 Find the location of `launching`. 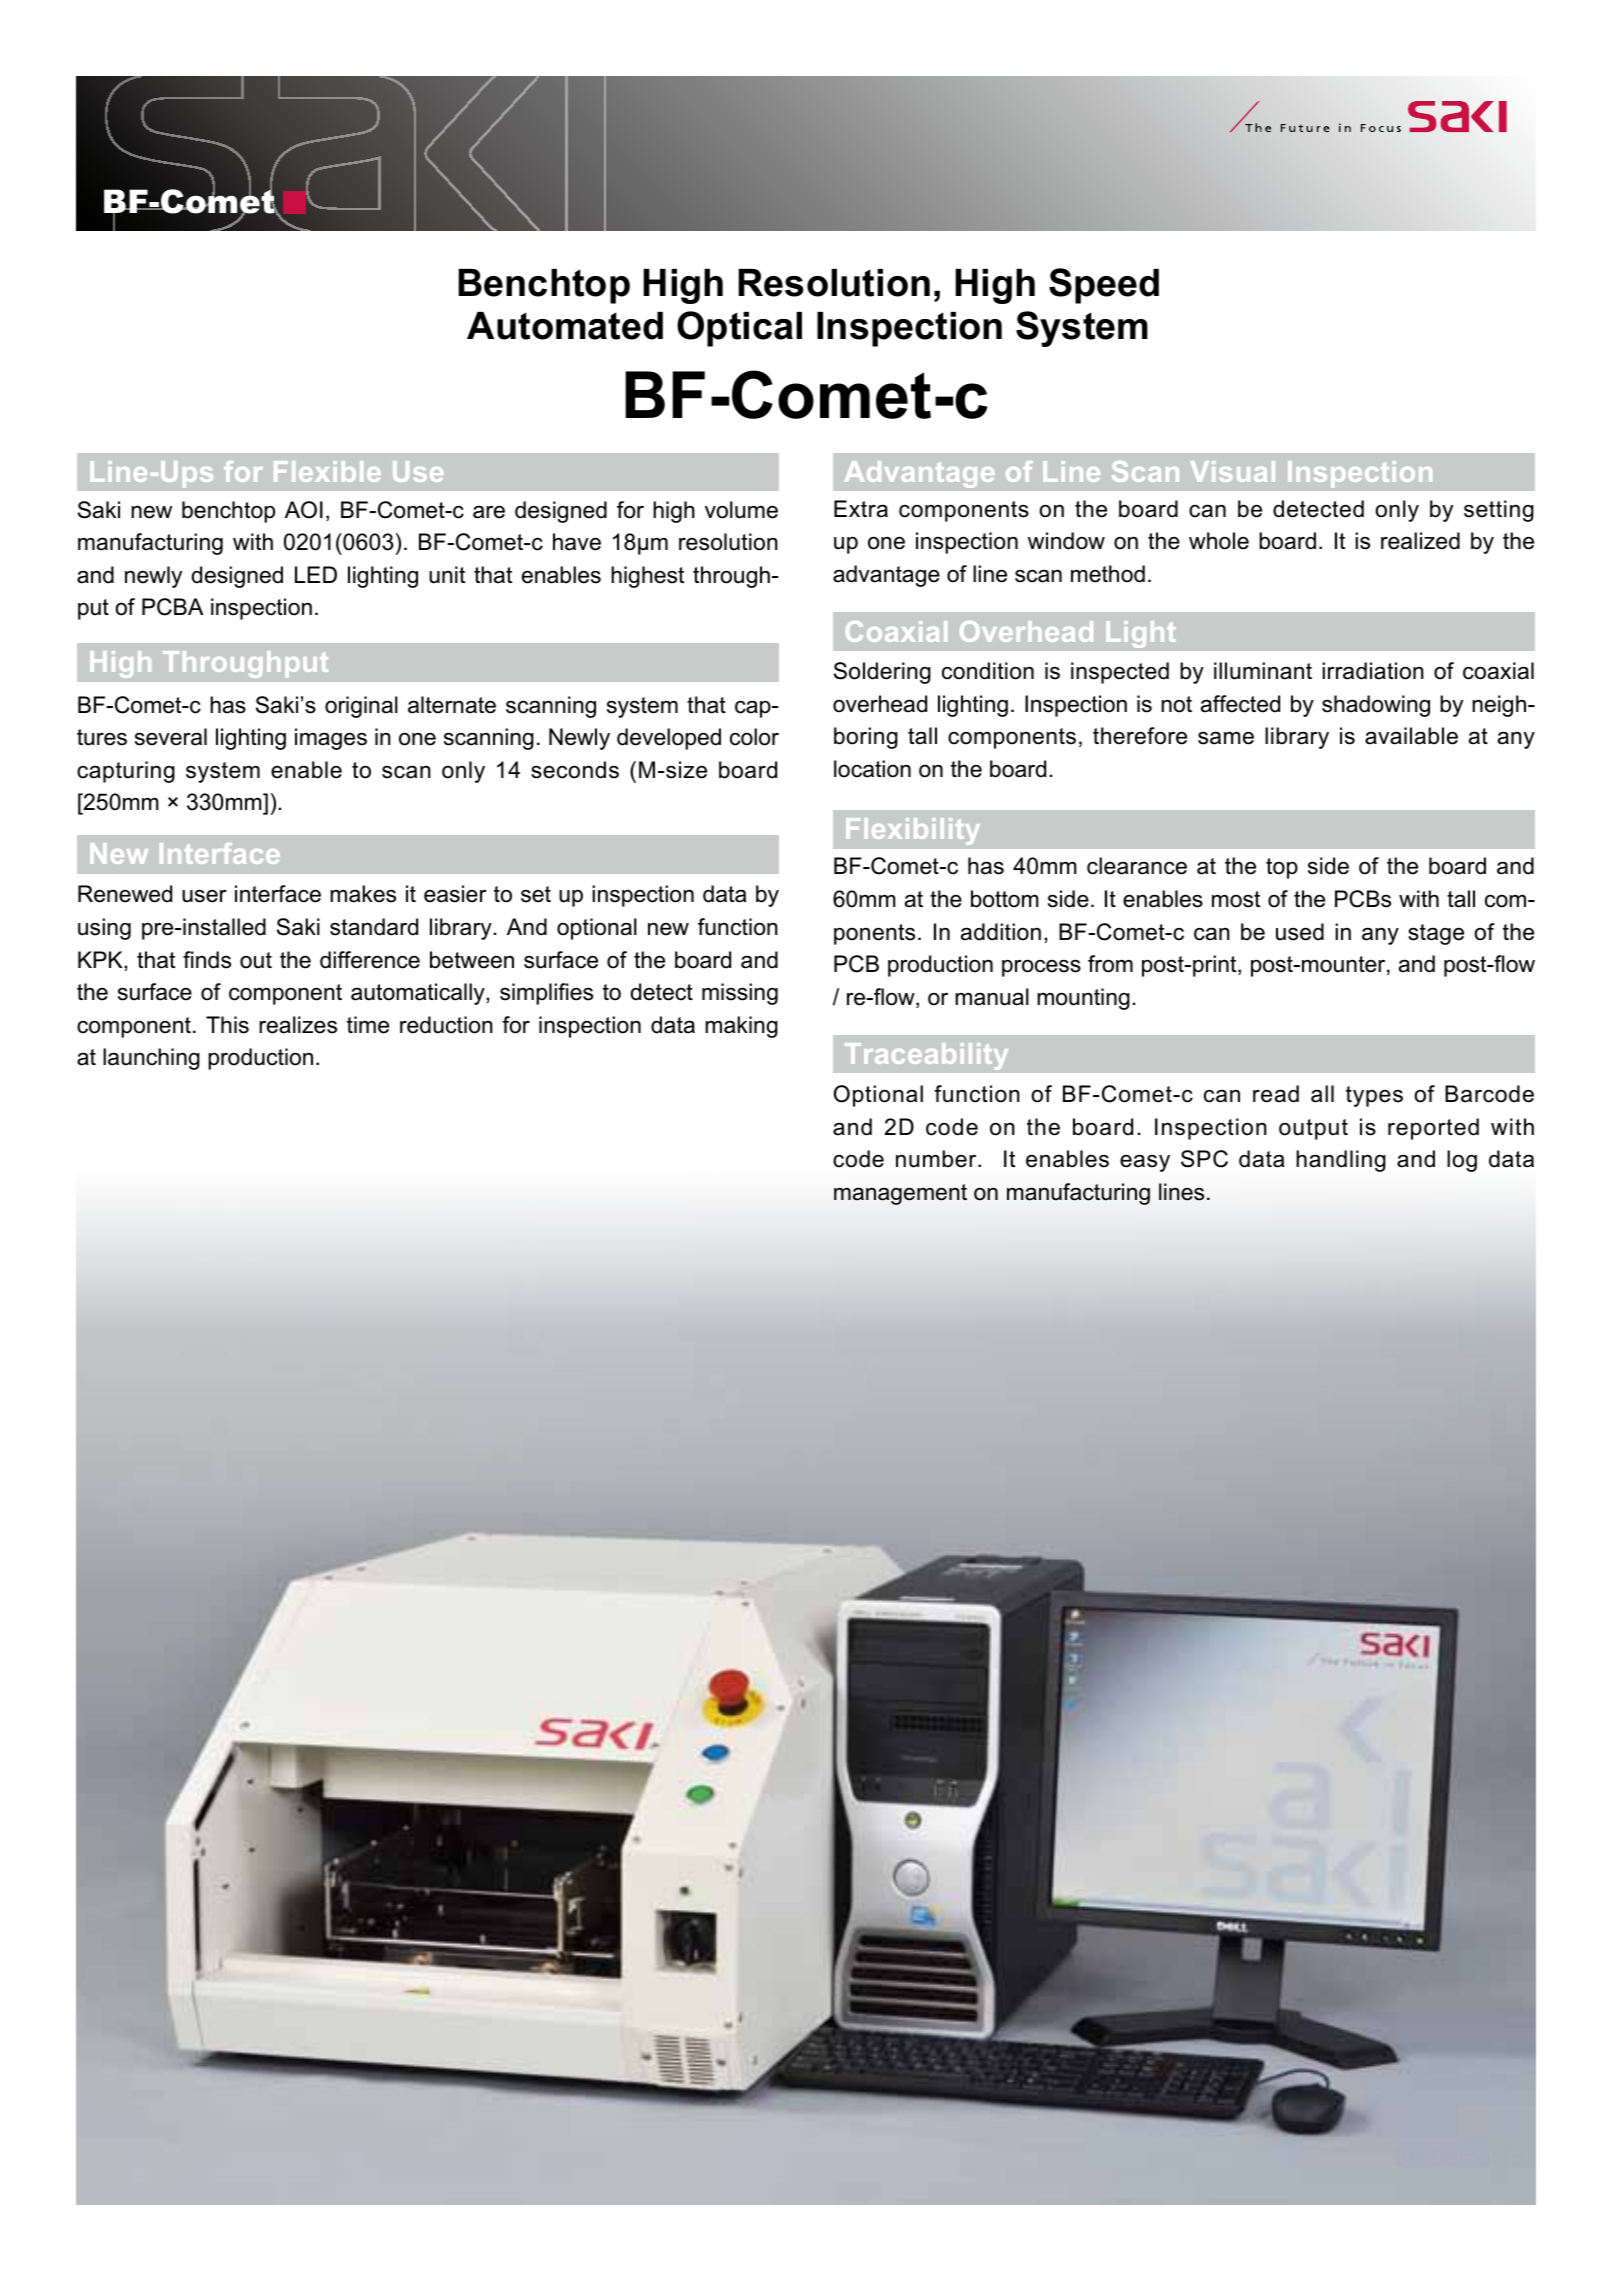

launching is located at coordinates (151, 1059).
